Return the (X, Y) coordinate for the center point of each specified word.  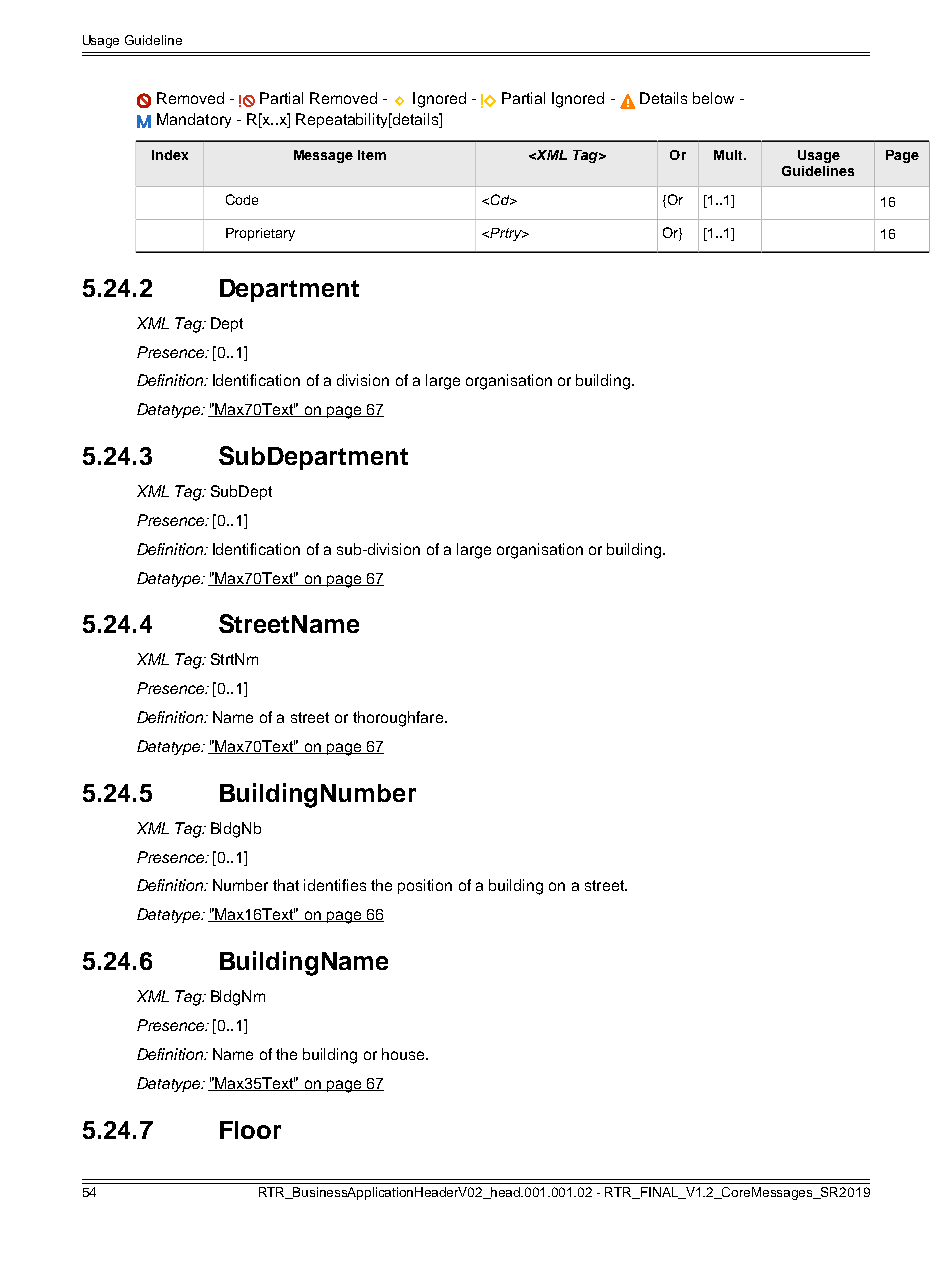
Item (372, 155)
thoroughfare (398, 719)
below (713, 98)
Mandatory (194, 120)
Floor (250, 1130)
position (425, 886)
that (286, 885)
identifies (335, 885)
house (404, 1054)
